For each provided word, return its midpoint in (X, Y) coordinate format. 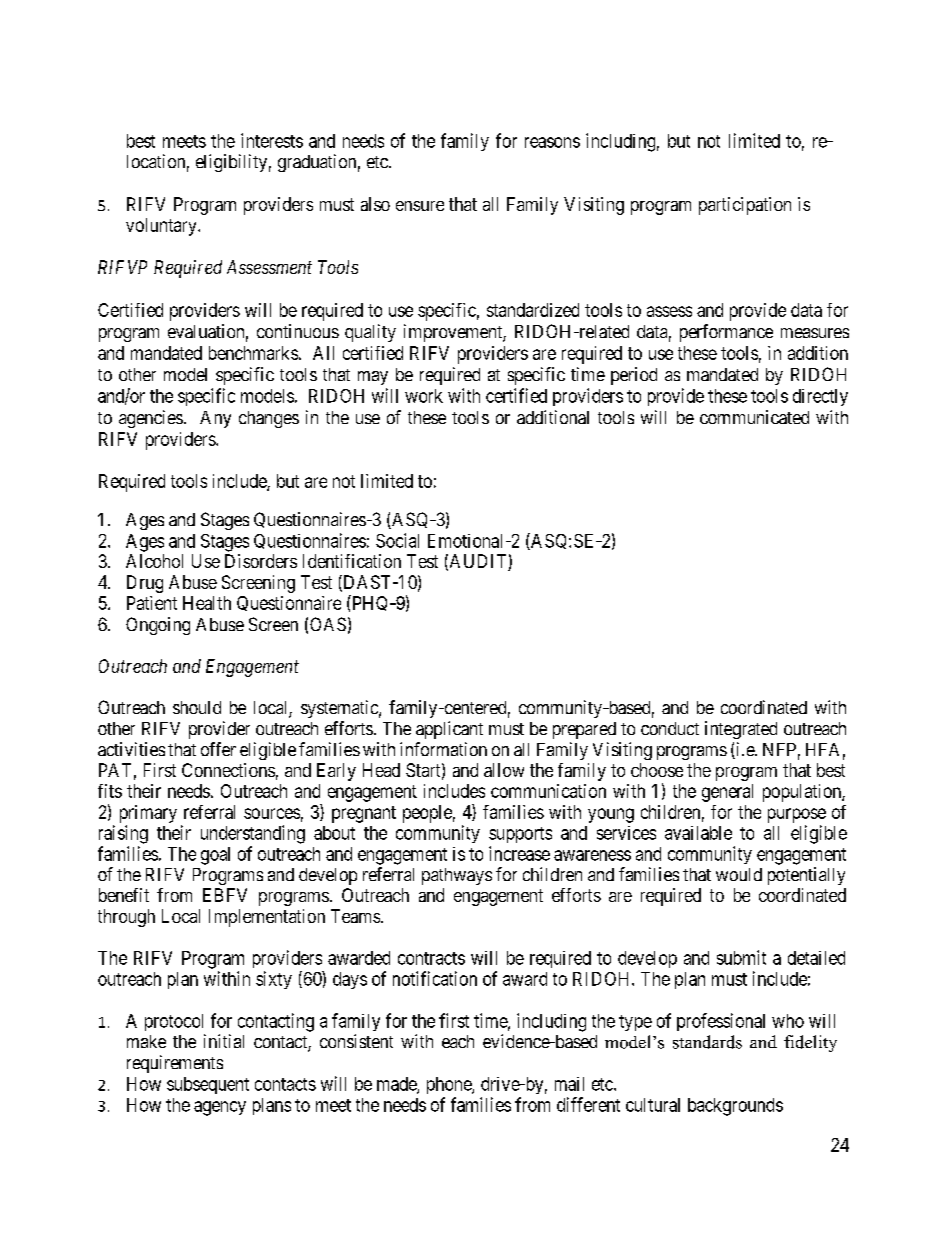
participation (745, 206)
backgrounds (735, 1107)
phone (450, 1085)
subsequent (208, 1085)
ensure (420, 206)
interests (272, 140)
